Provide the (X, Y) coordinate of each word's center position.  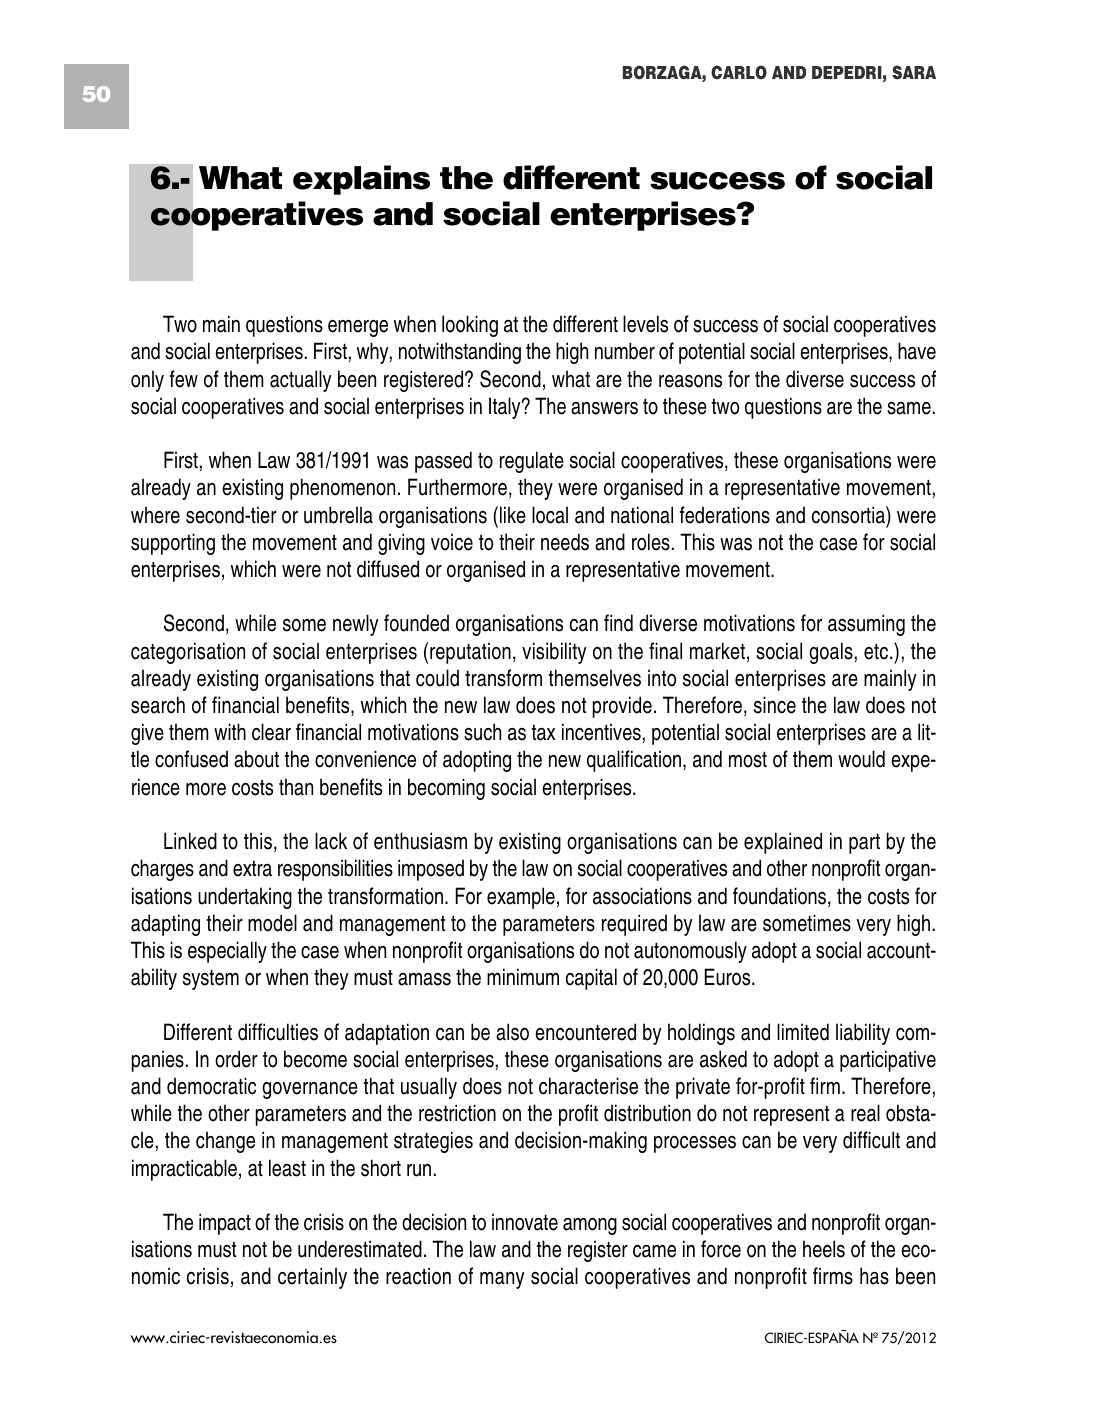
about (256, 759)
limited (803, 1032)
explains (361, 180)
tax (543, 733)
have (917, 351)
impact (225, 1224)
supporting (173, 544)
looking (470, 326)
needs (565, 542)
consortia (849, 515)
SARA (914, 72)
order (236, 1059)
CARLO (739, 72)
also (512, 1032)
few (183, 379)
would (861, 759)
